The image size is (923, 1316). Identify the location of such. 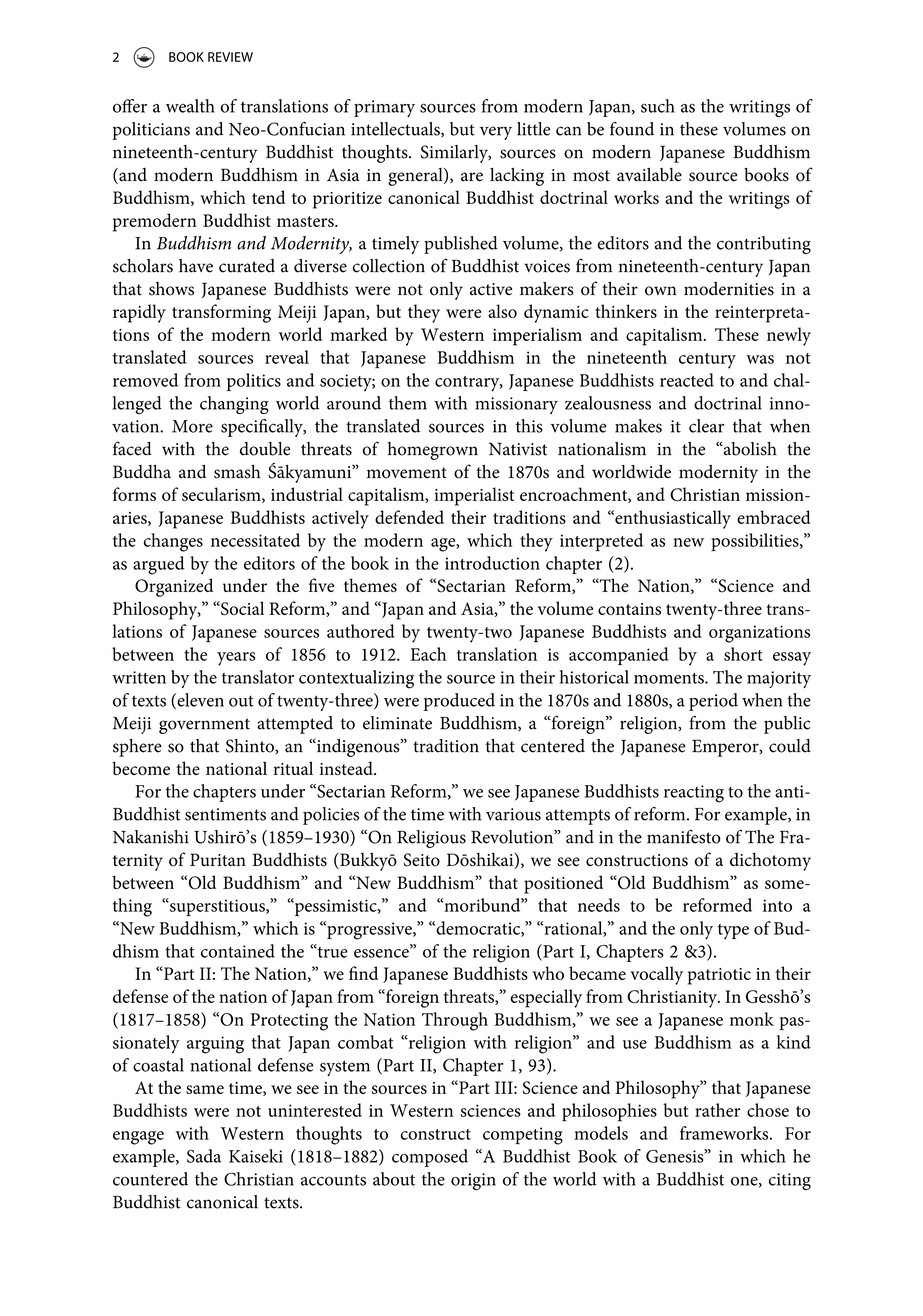
(658, 106).
